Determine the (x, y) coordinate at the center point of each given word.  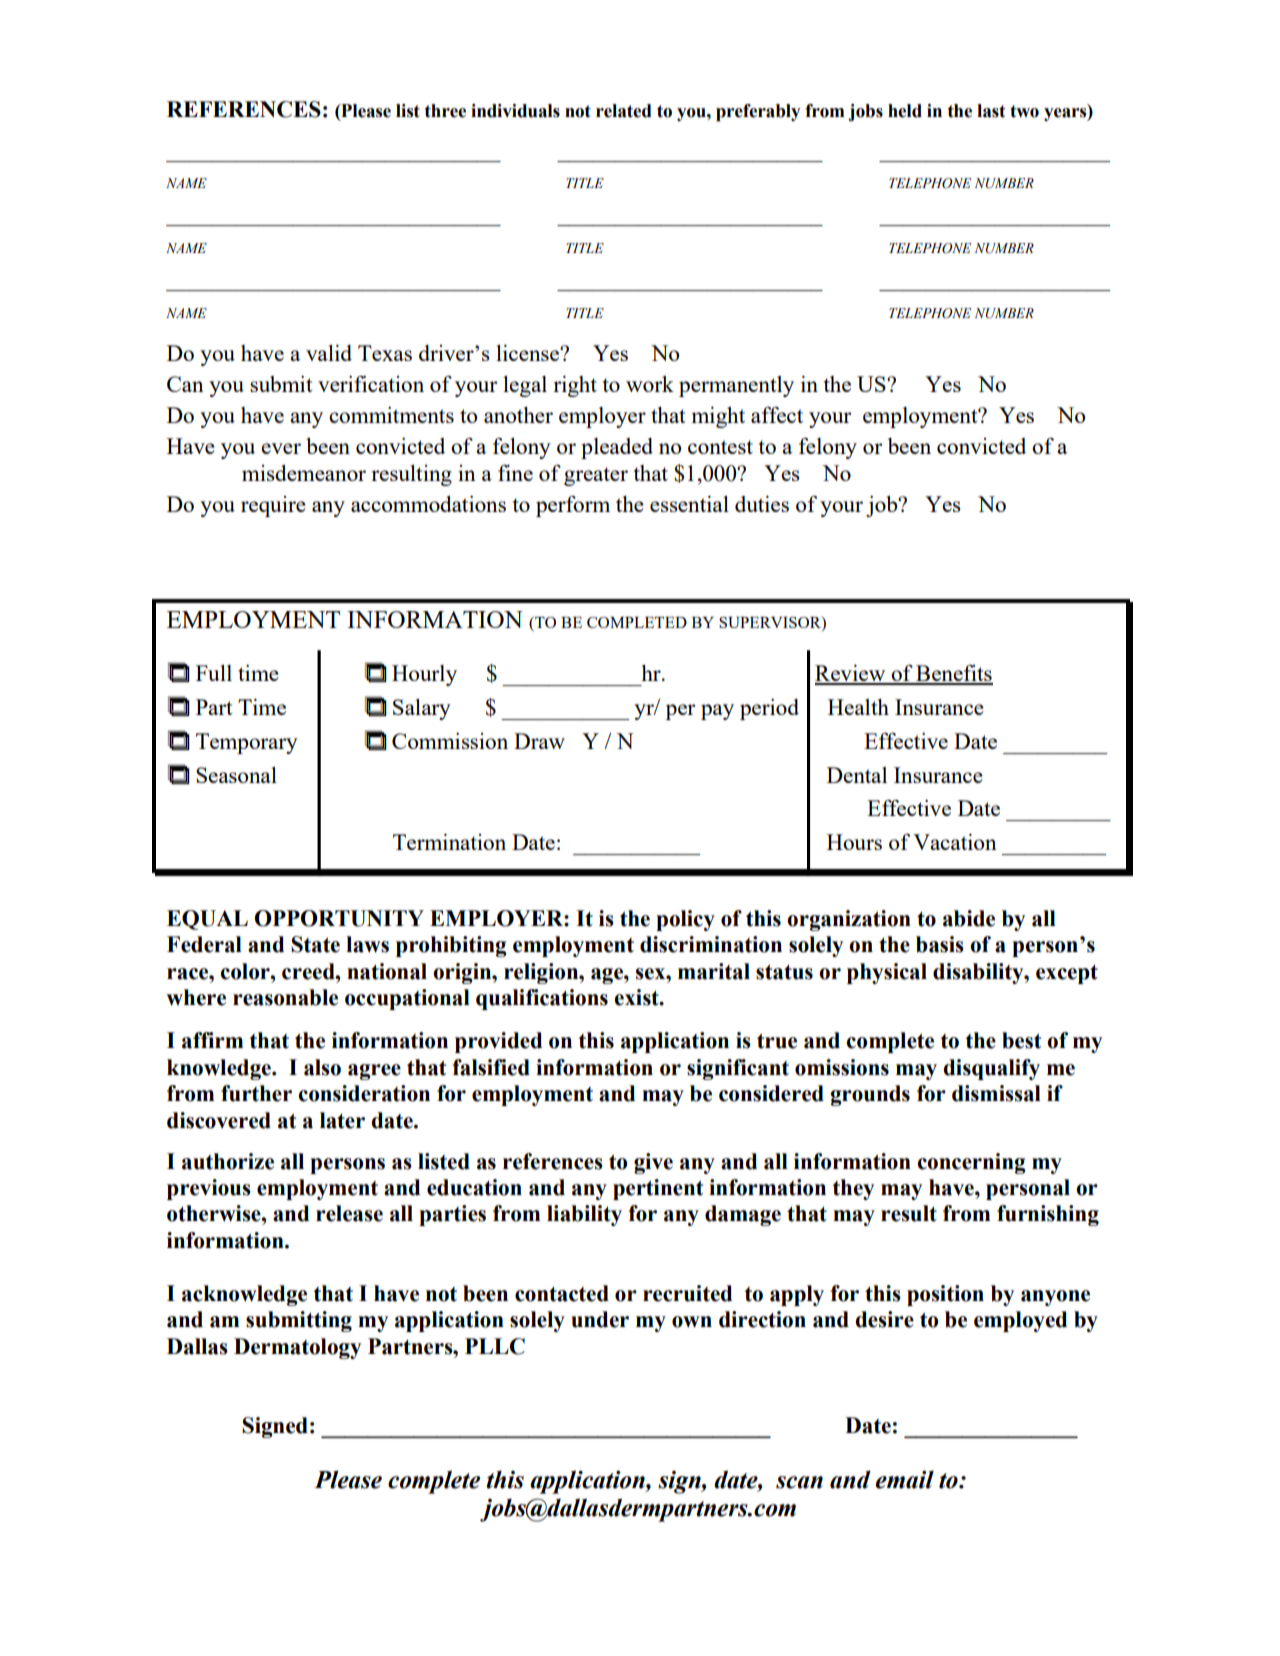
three (445, 111)
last (991, 111)
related (624, 111)
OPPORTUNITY (339, 918)
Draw (539, 741)
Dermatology (297, 1348)
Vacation (955, 842)
